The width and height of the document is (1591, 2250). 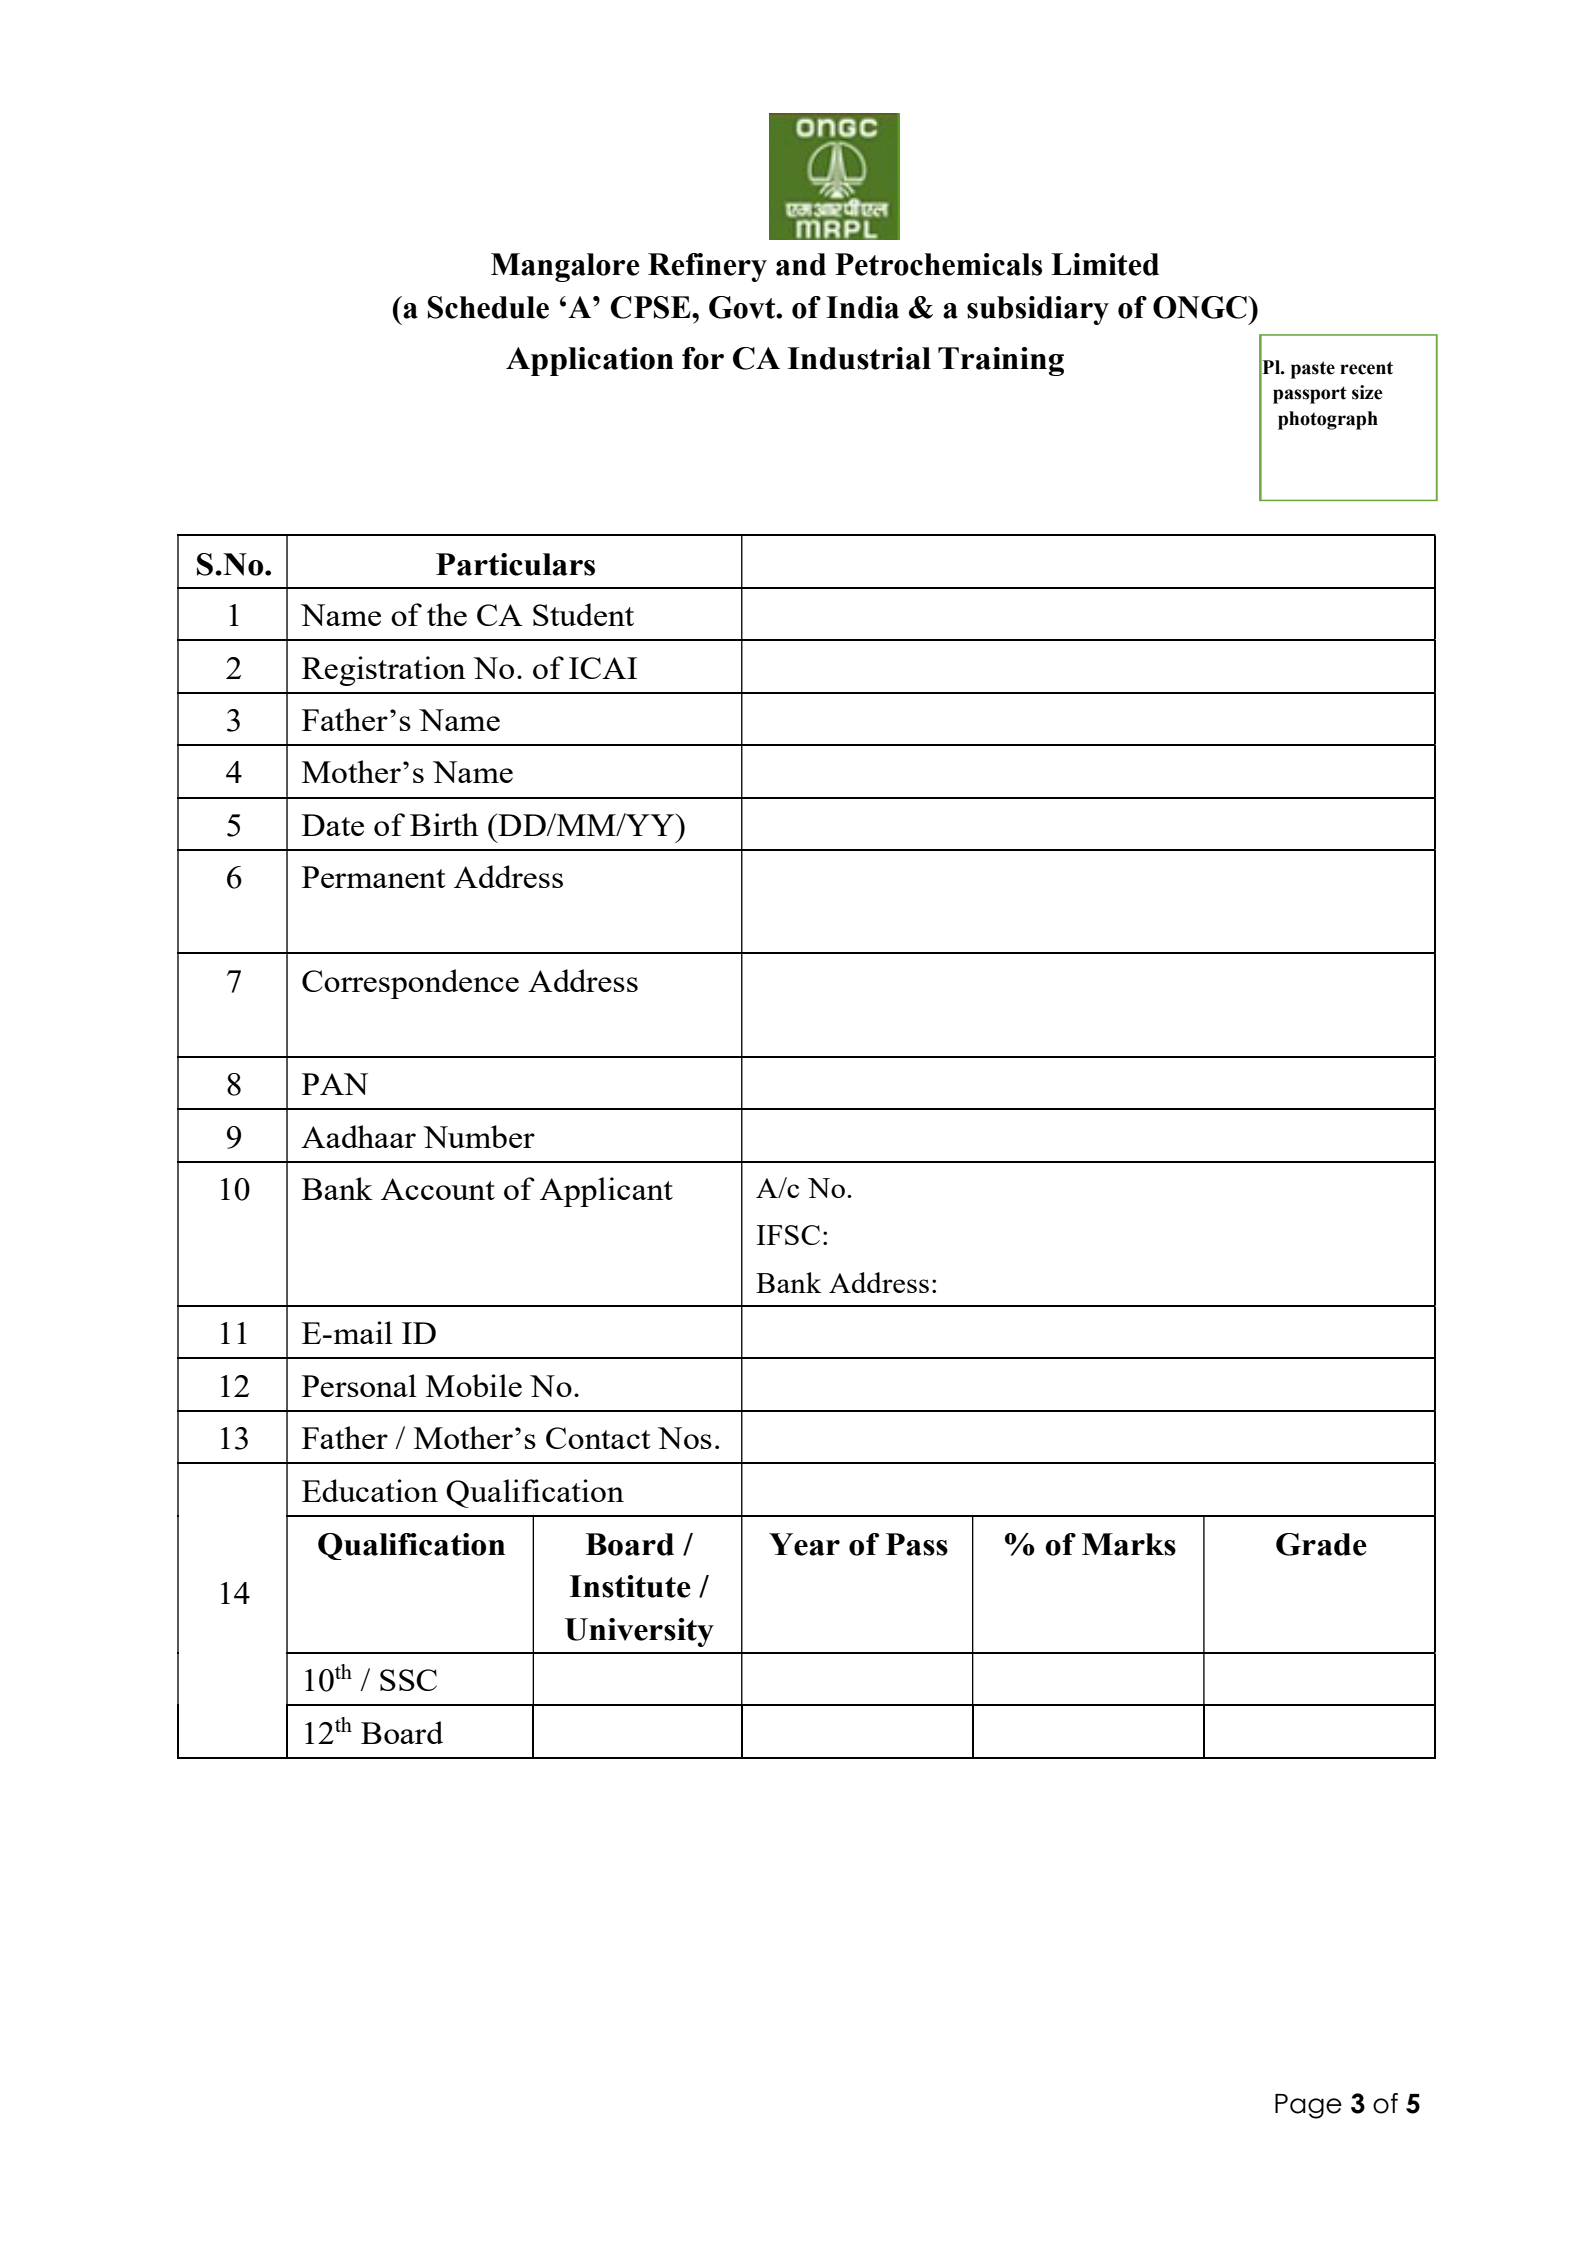 What do you see at coordinates (1313, 370) in the document?
I see `paste` at bounding box center [1313, 370].
